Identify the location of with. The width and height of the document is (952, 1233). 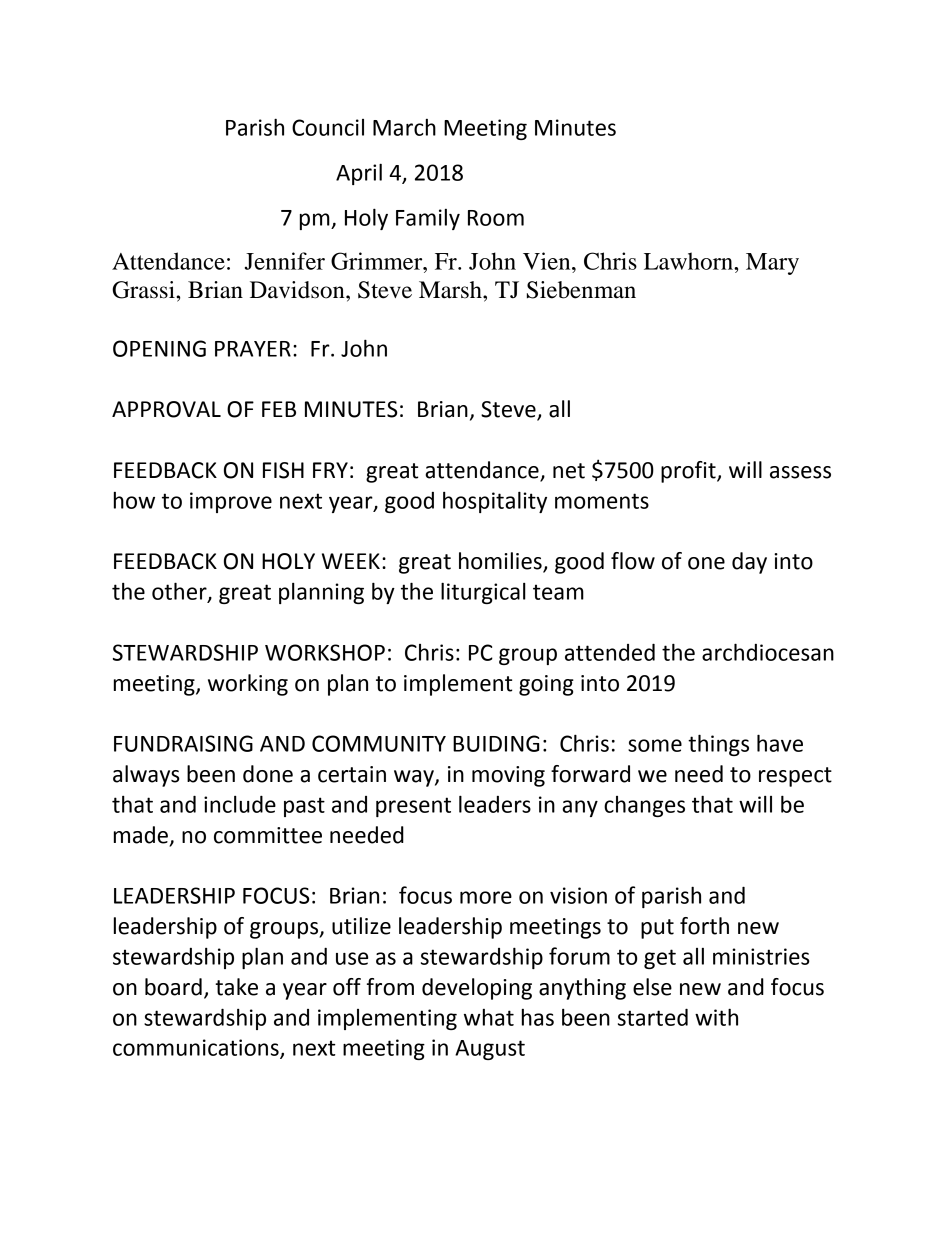
(716, 1017).
